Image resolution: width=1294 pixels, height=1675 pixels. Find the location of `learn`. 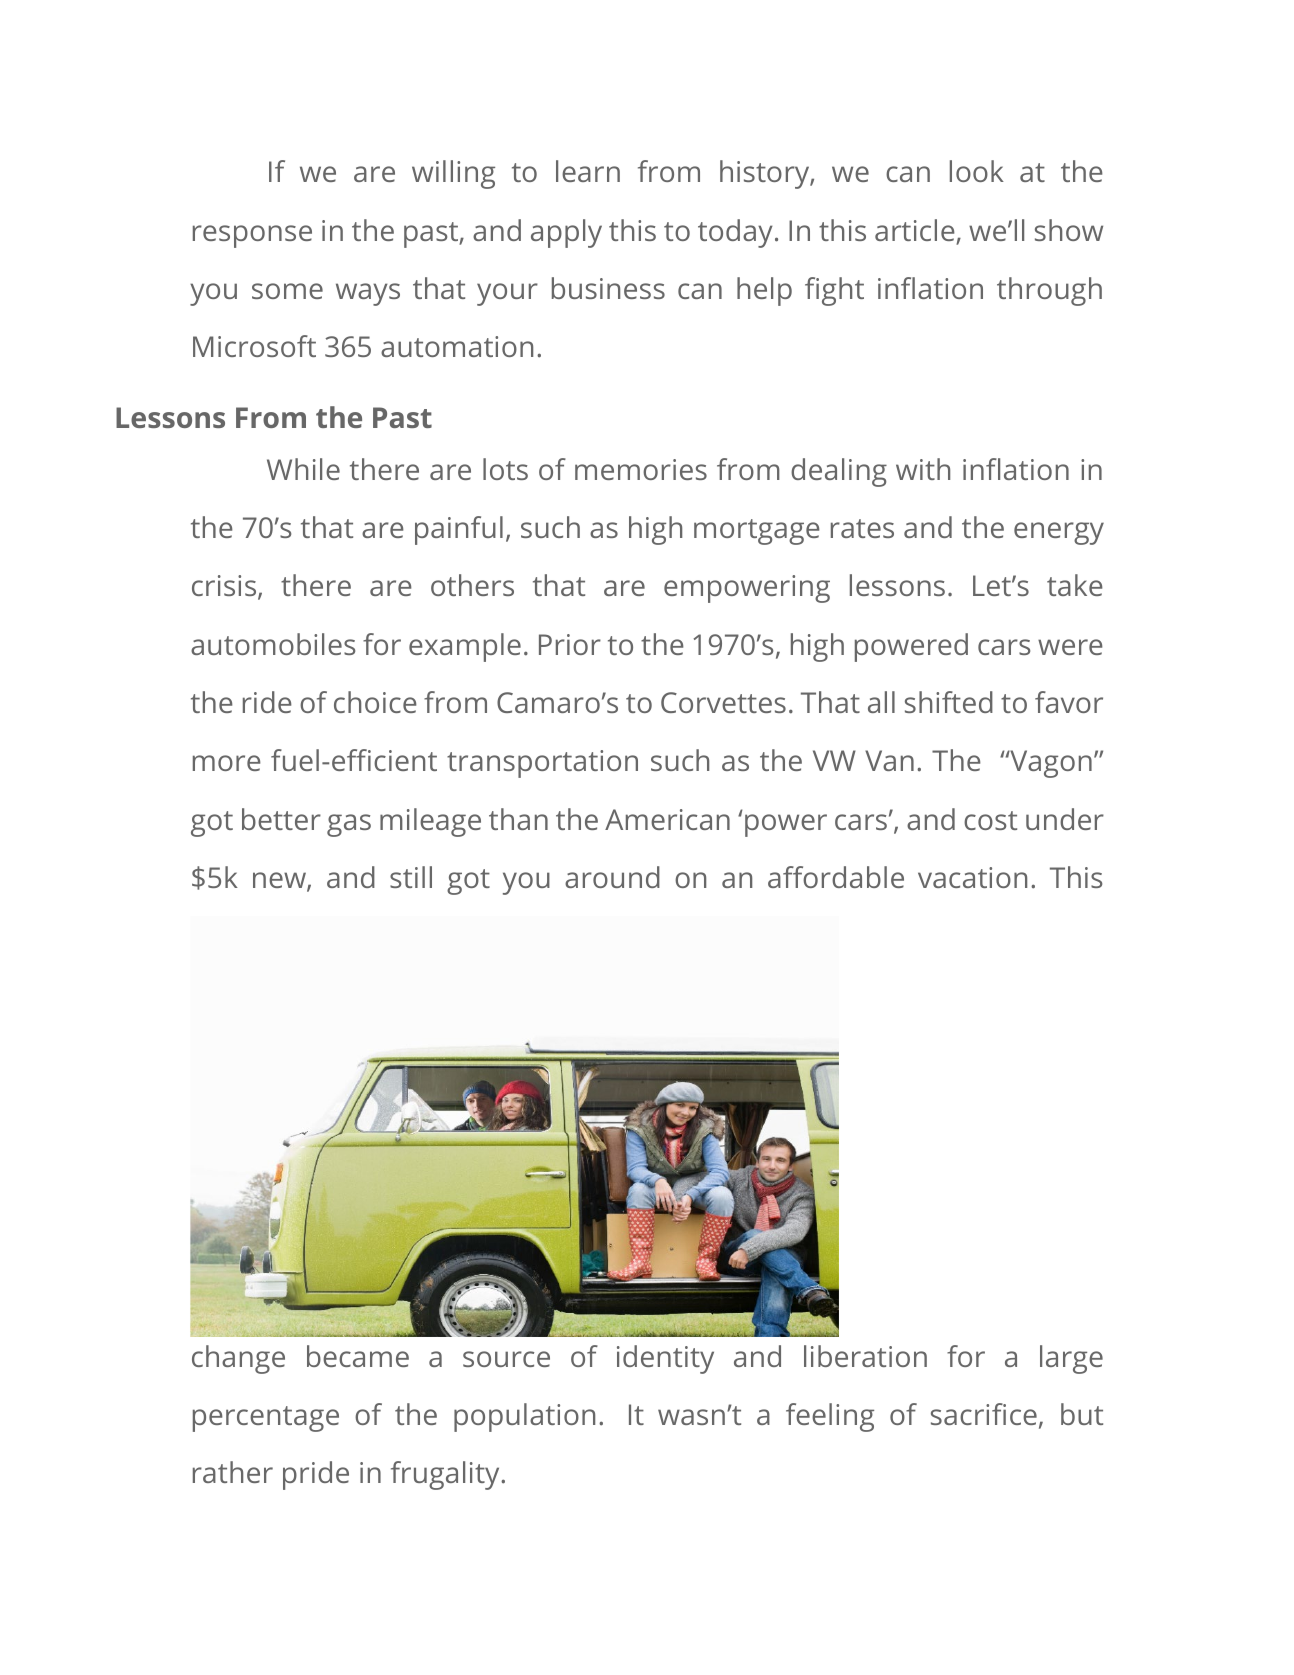

learn is located at coordinates (588, 171).
